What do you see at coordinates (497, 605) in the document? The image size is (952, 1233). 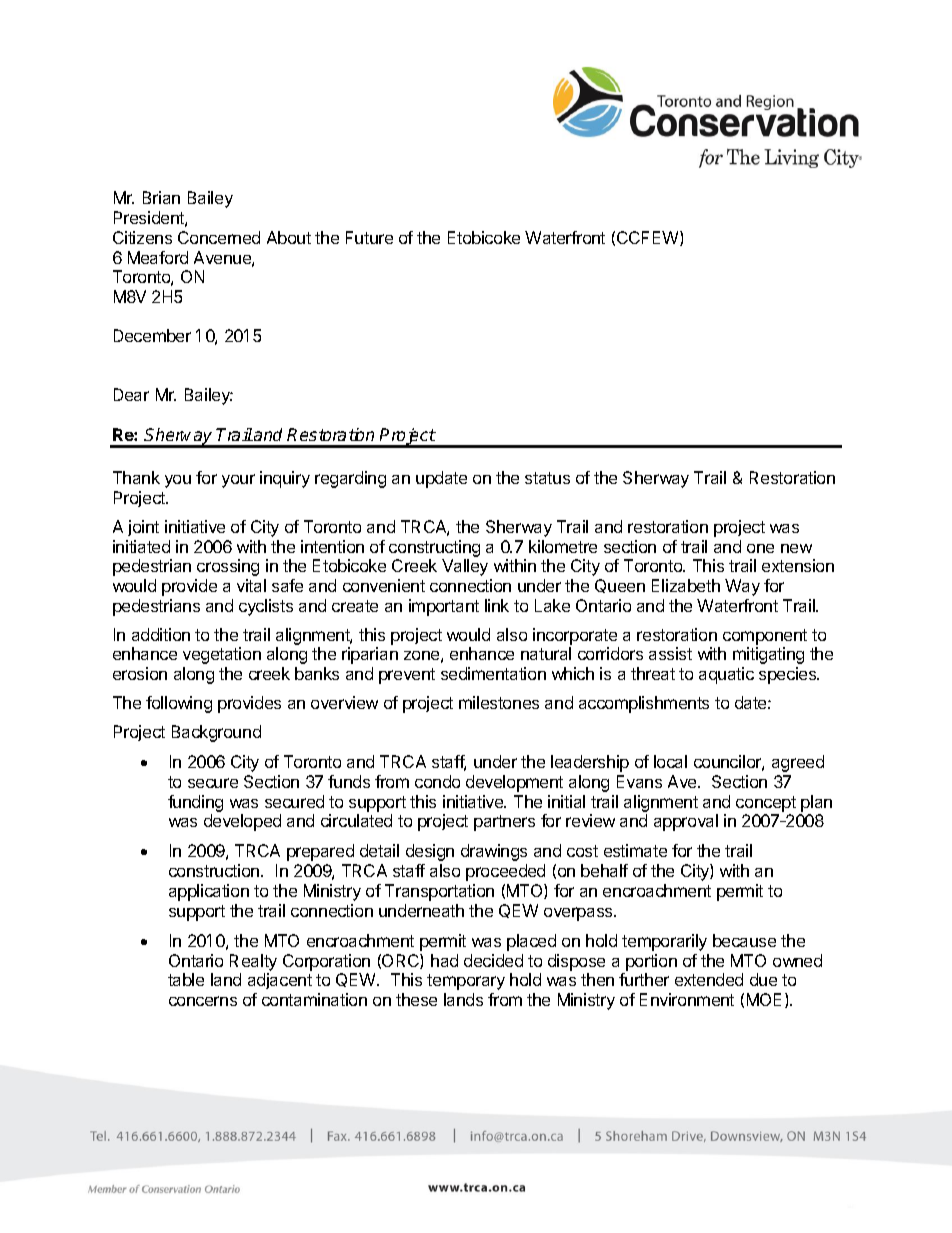 I see `link` at bounding box center [497, 605].
